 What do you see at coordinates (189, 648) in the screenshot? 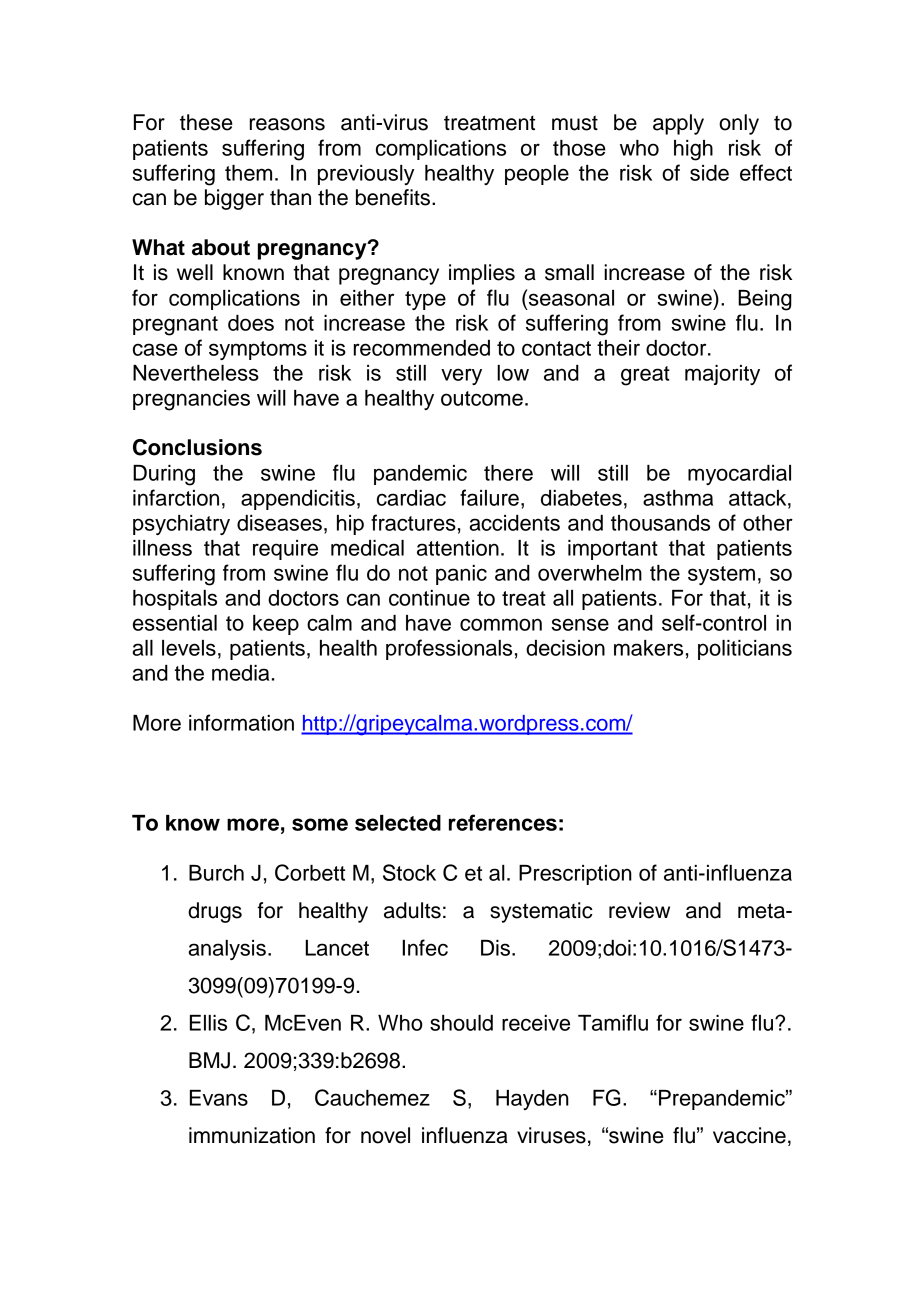
I see `levels` at bounding box center [189, 648].
